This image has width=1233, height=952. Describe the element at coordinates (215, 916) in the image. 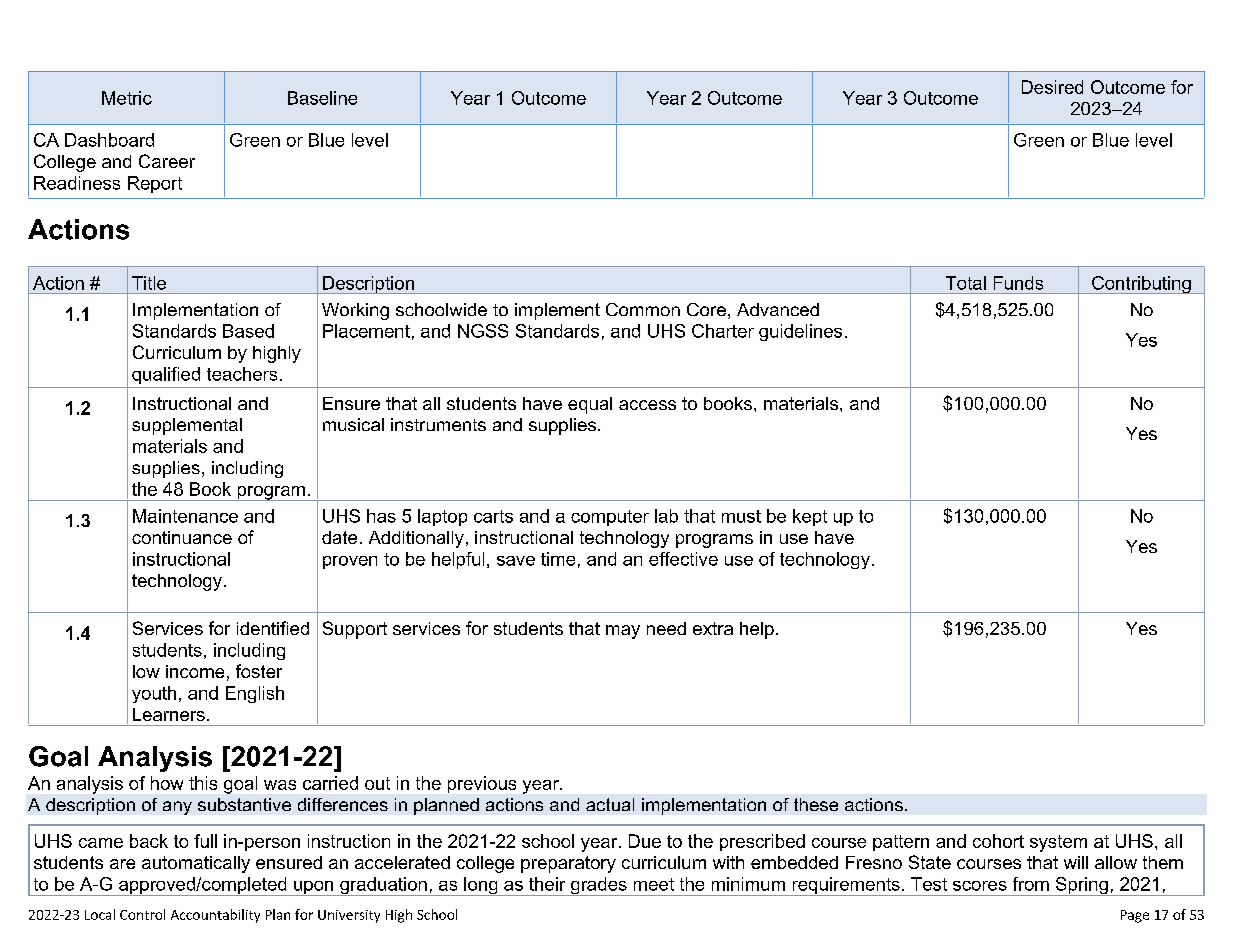

I see `Accountability` at that location.
